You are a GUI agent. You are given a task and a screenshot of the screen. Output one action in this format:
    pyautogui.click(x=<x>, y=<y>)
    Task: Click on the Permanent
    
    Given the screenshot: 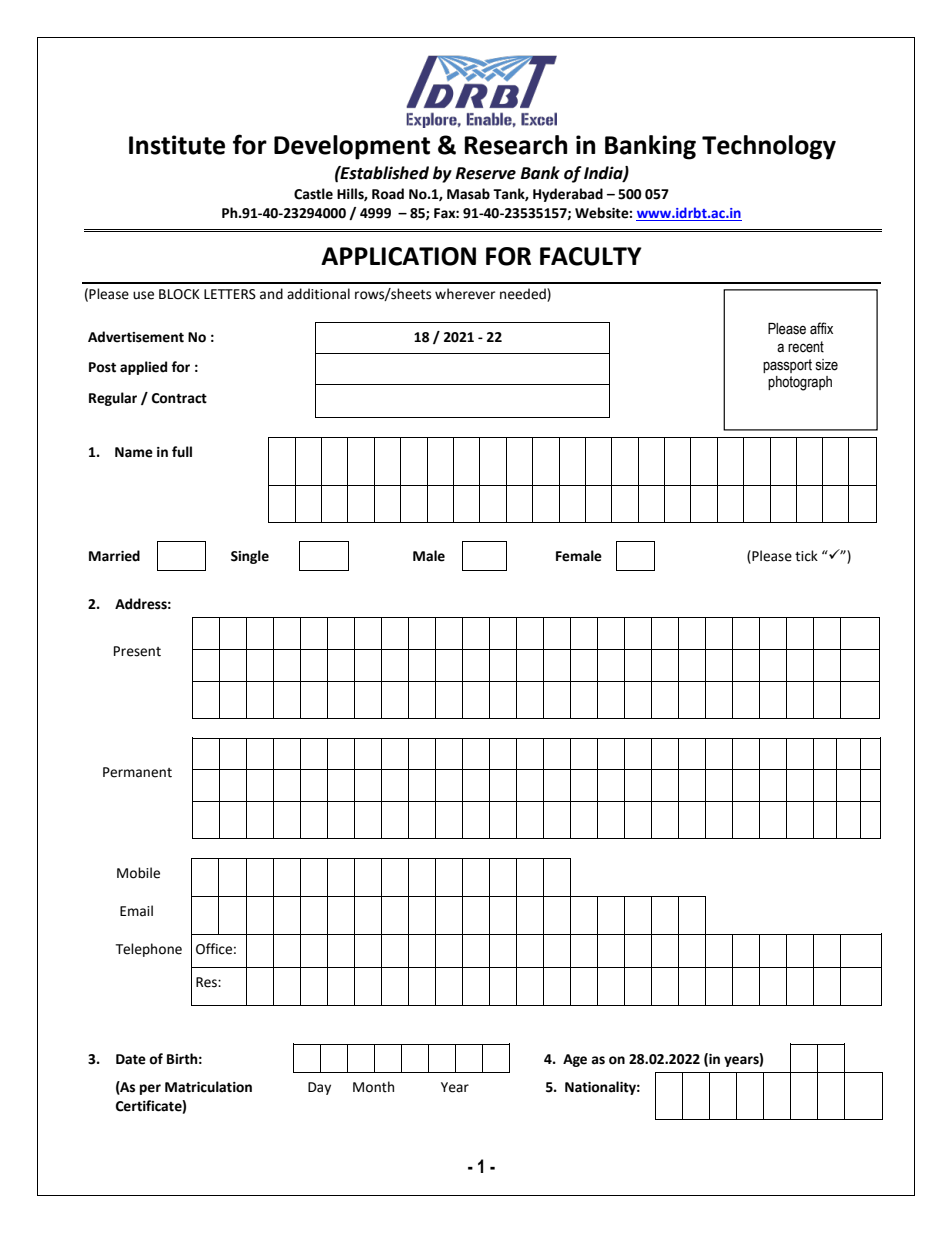 What is the action you would take?
    pyautogui.click(x=137, y=772)
